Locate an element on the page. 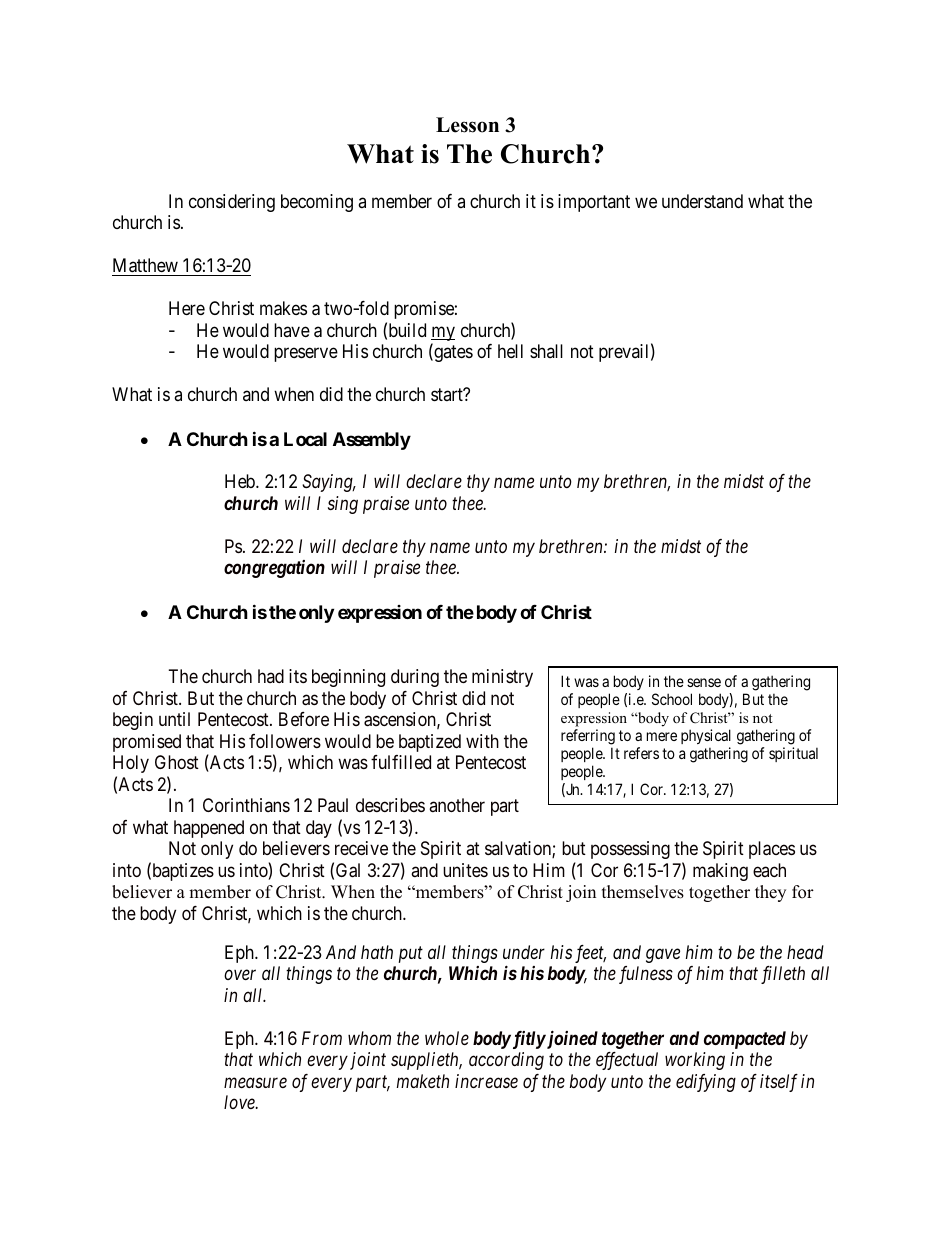  unites is located at coordinates (465, 870).
